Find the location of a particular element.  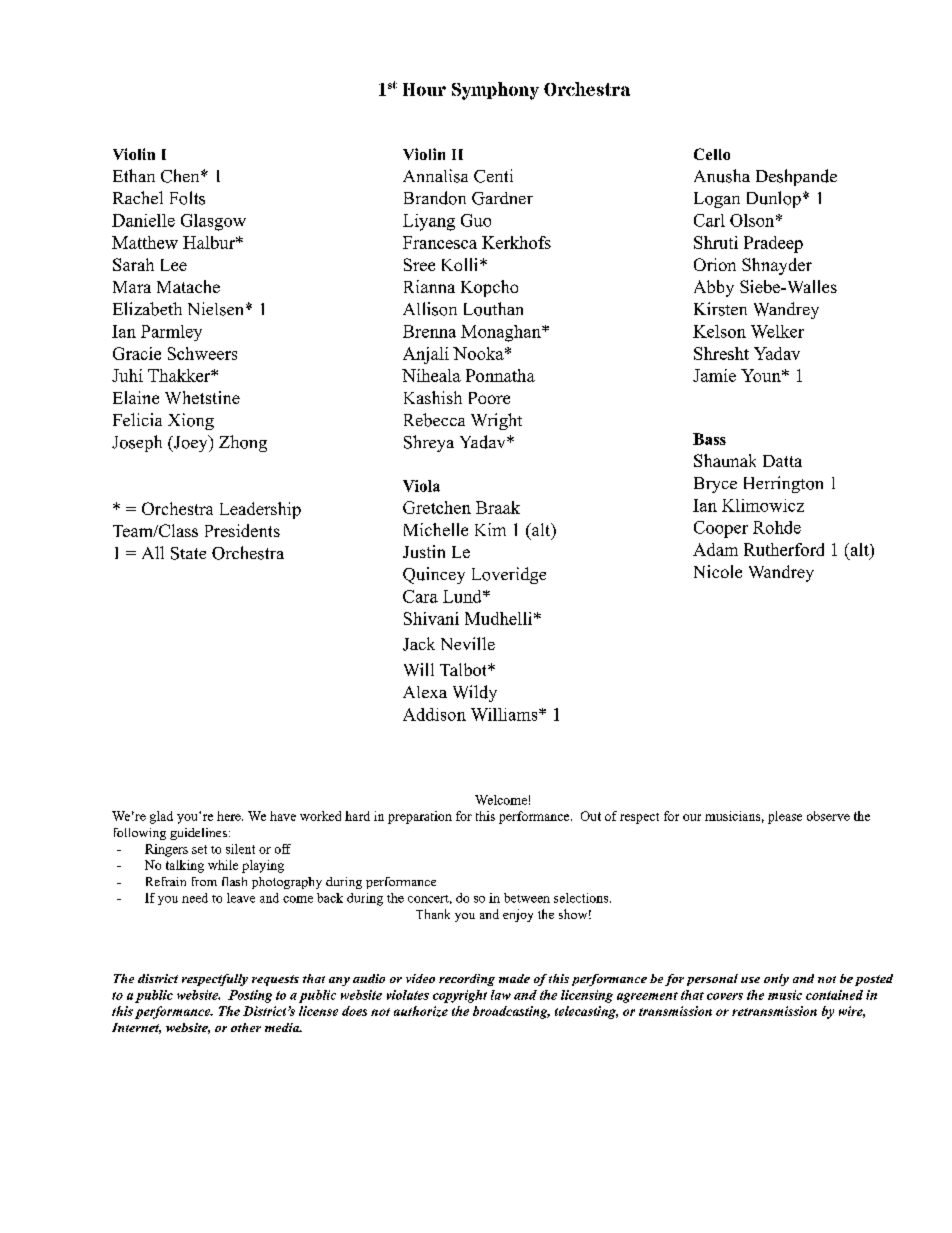

law is located at coordinates (501, 995).
